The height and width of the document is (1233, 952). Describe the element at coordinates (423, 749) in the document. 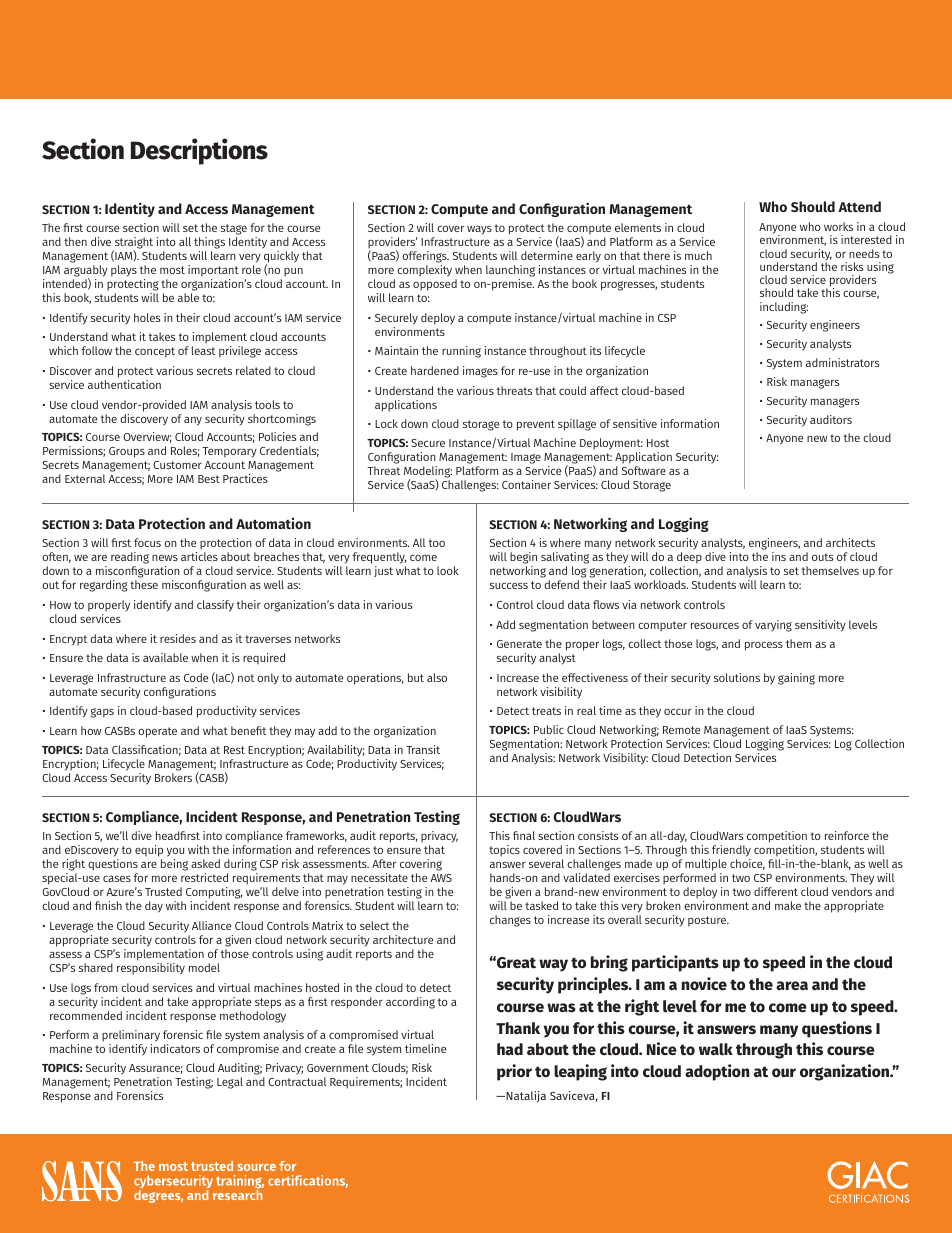

I see `Transit` at that location.
